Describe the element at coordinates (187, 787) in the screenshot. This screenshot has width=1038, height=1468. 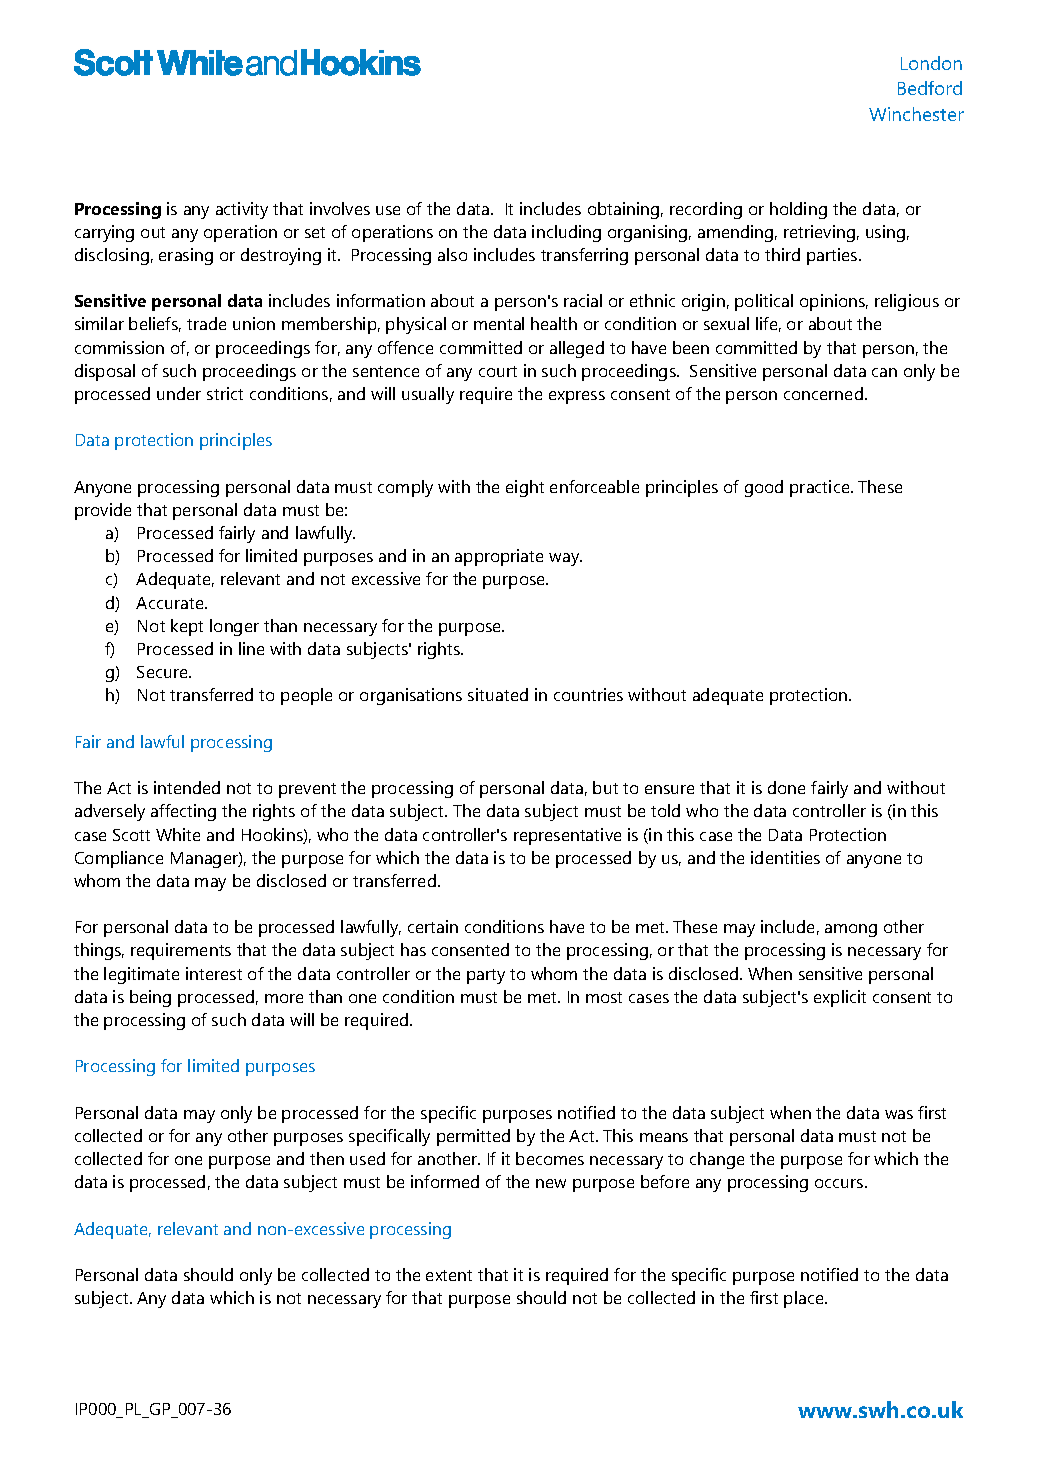
I see `intended` at that location.
